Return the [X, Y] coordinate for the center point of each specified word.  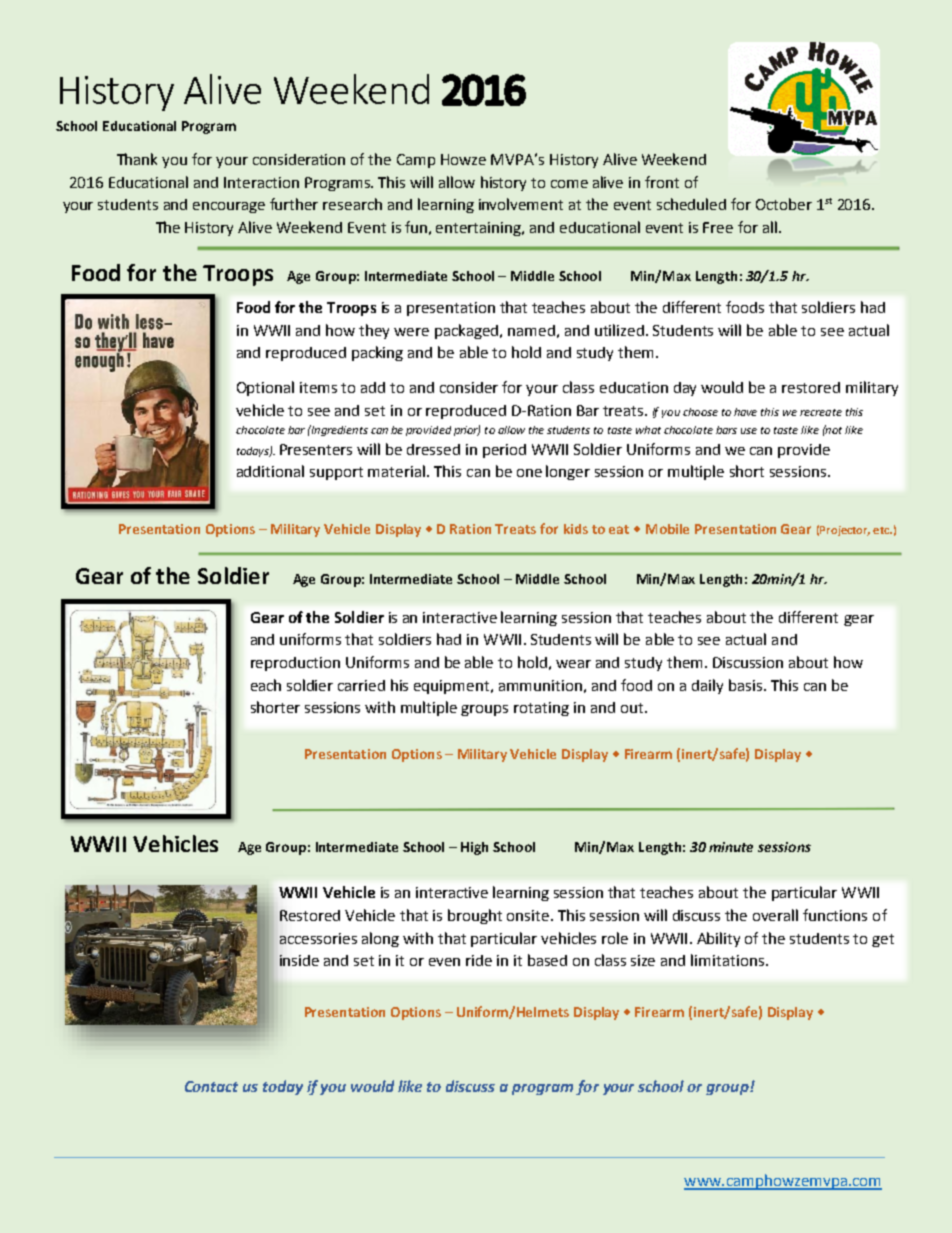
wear [573, 664]
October [784, 204]
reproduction [295, 664]
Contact [211, 1086]
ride [479, 960]
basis [747, 685]
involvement [521, 204]
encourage [229, 207]
